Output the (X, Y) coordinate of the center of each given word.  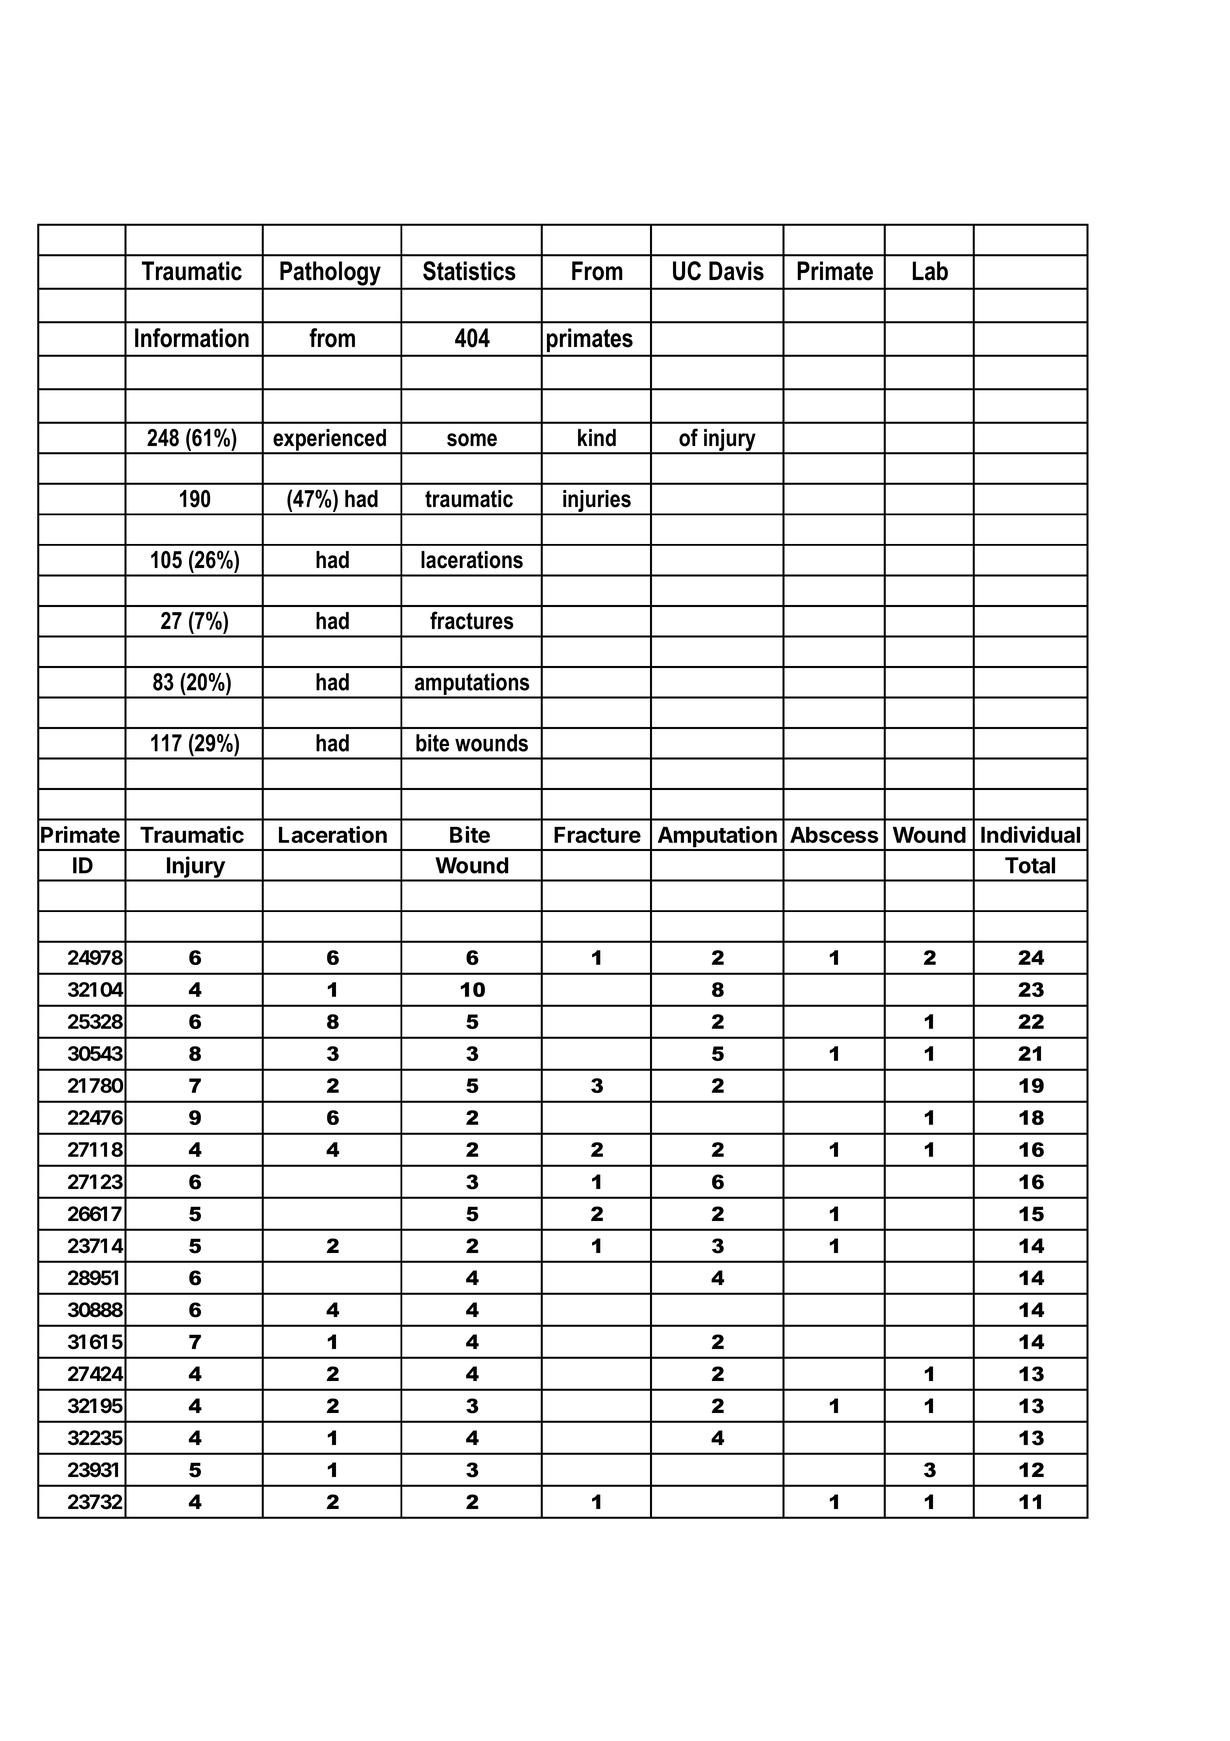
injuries (597, 502)
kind (597, 438)
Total (1030, 865)
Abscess (834, 835)
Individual (1030, 834)
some (472, 440)
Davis (736, 271)
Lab (930, 271)
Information (192, 338)
